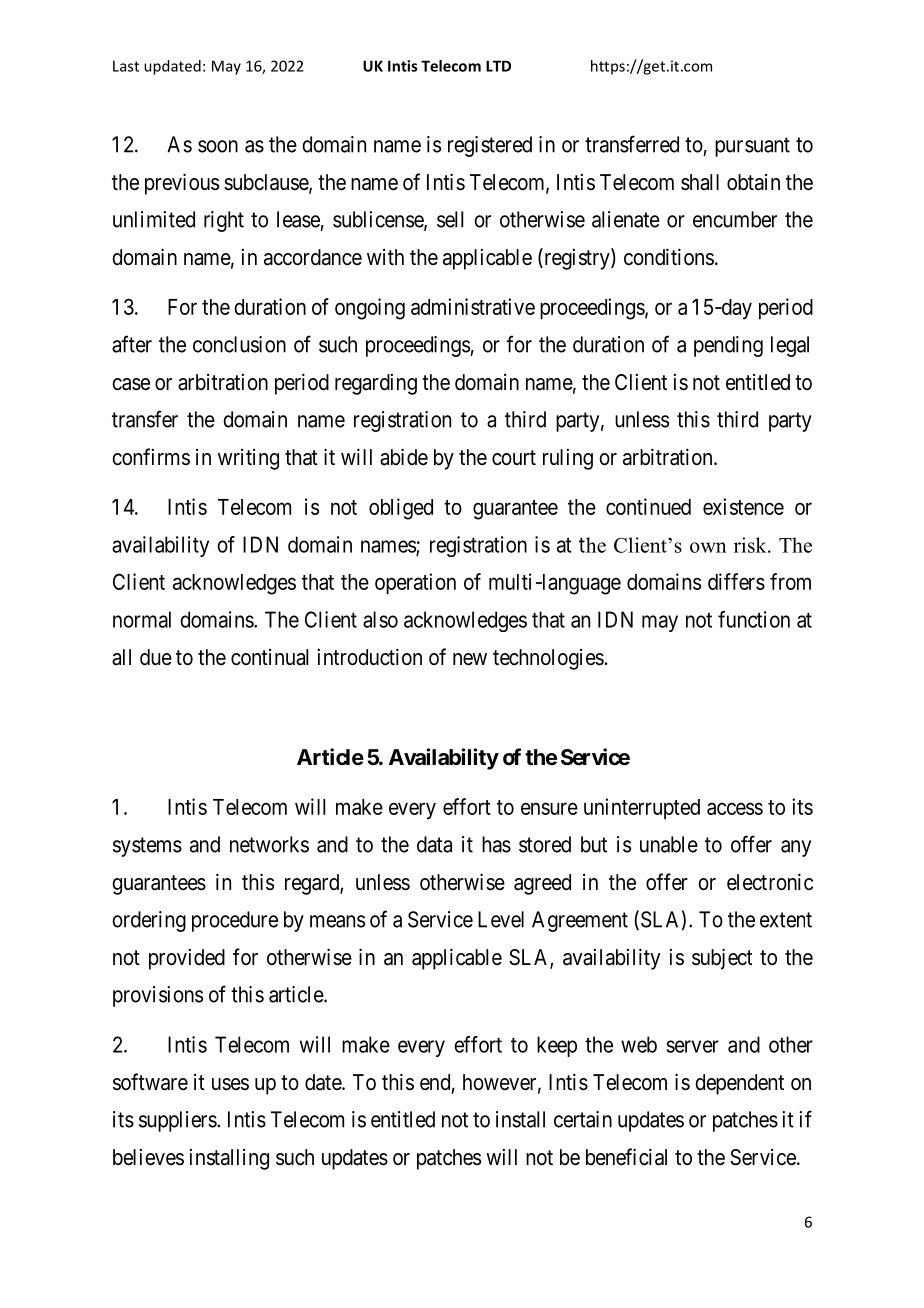 Image resolution: width=924 pixels, height=1308 pixels. I want to click on soon, so click(218, 146).
